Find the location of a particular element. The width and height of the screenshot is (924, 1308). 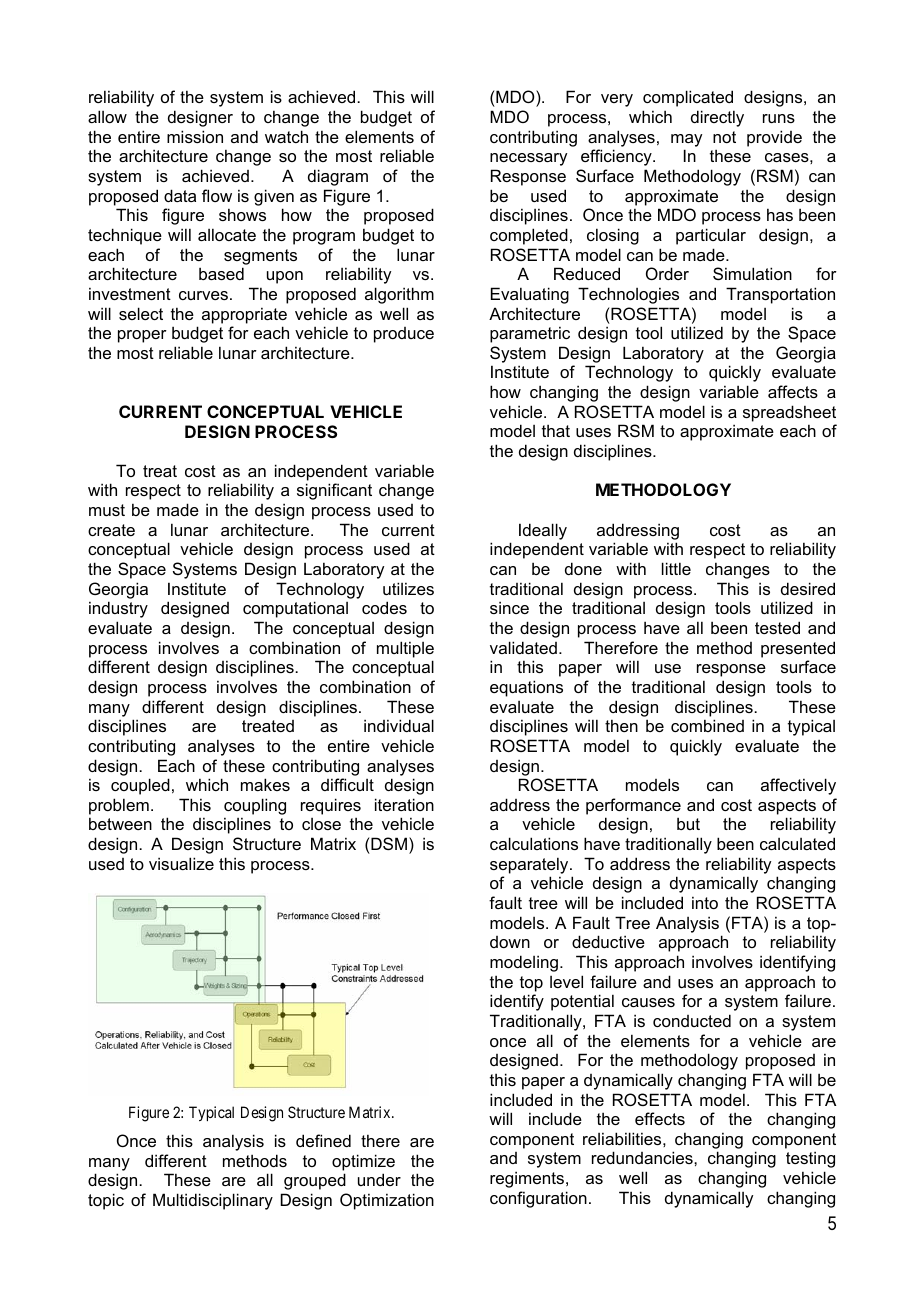

industry is located at coordinates (118, 609).
